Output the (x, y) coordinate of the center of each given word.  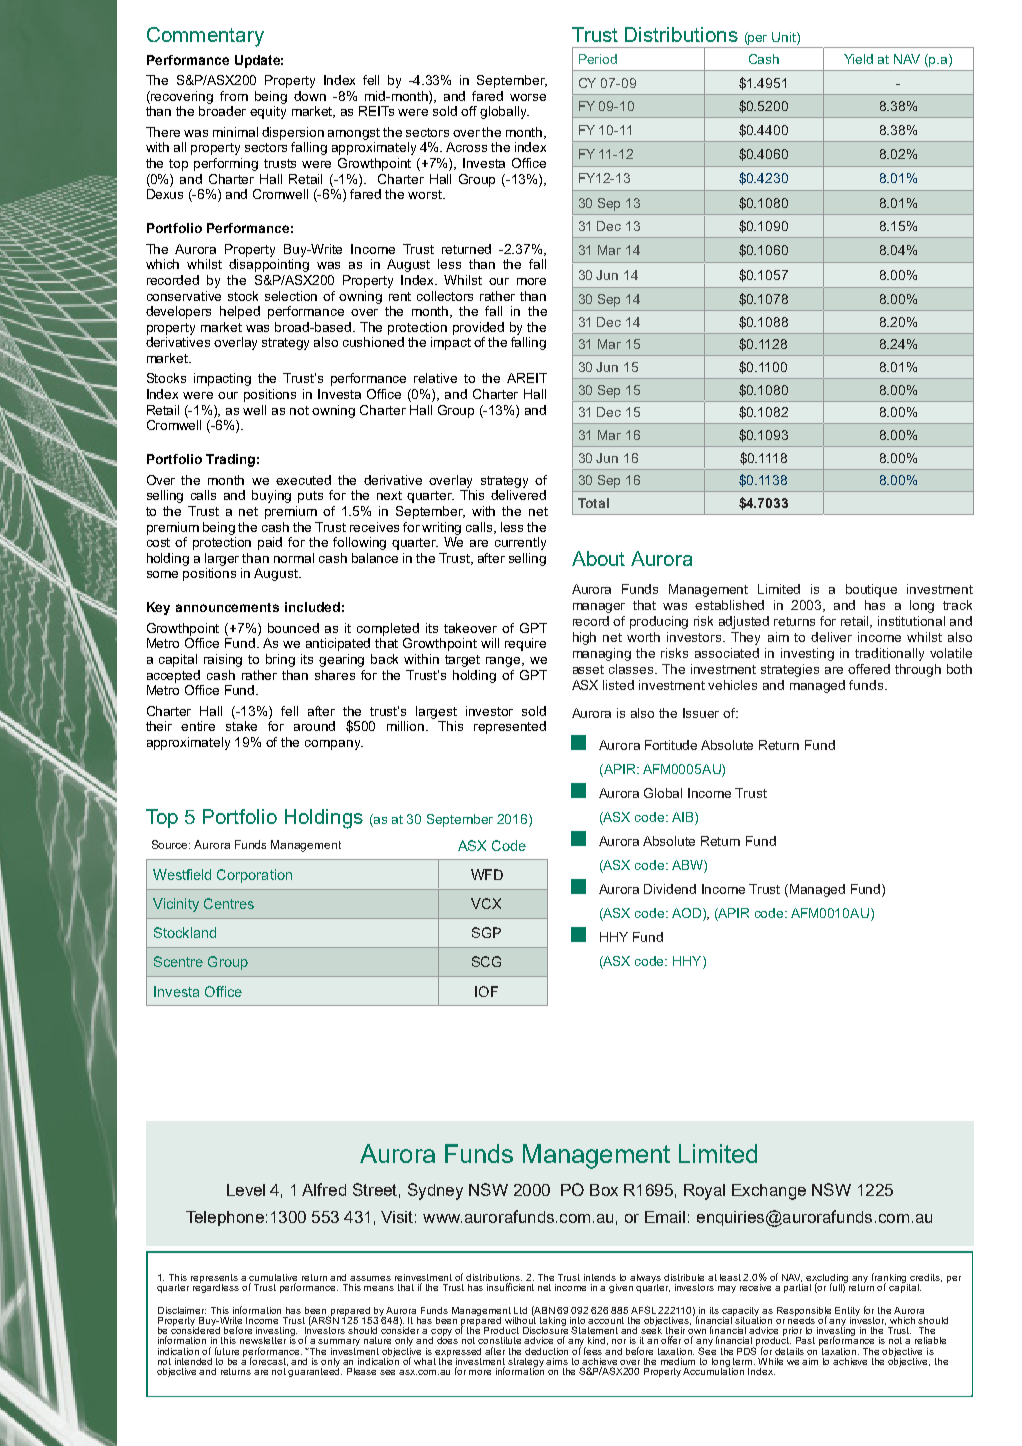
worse (528, 97)
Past (805, 1340)
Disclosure (547, 1330)
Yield (858, 59)
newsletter (263, 1340)
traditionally (889, 654)
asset (588, 669)
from (234, 96)
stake (241, 726)
